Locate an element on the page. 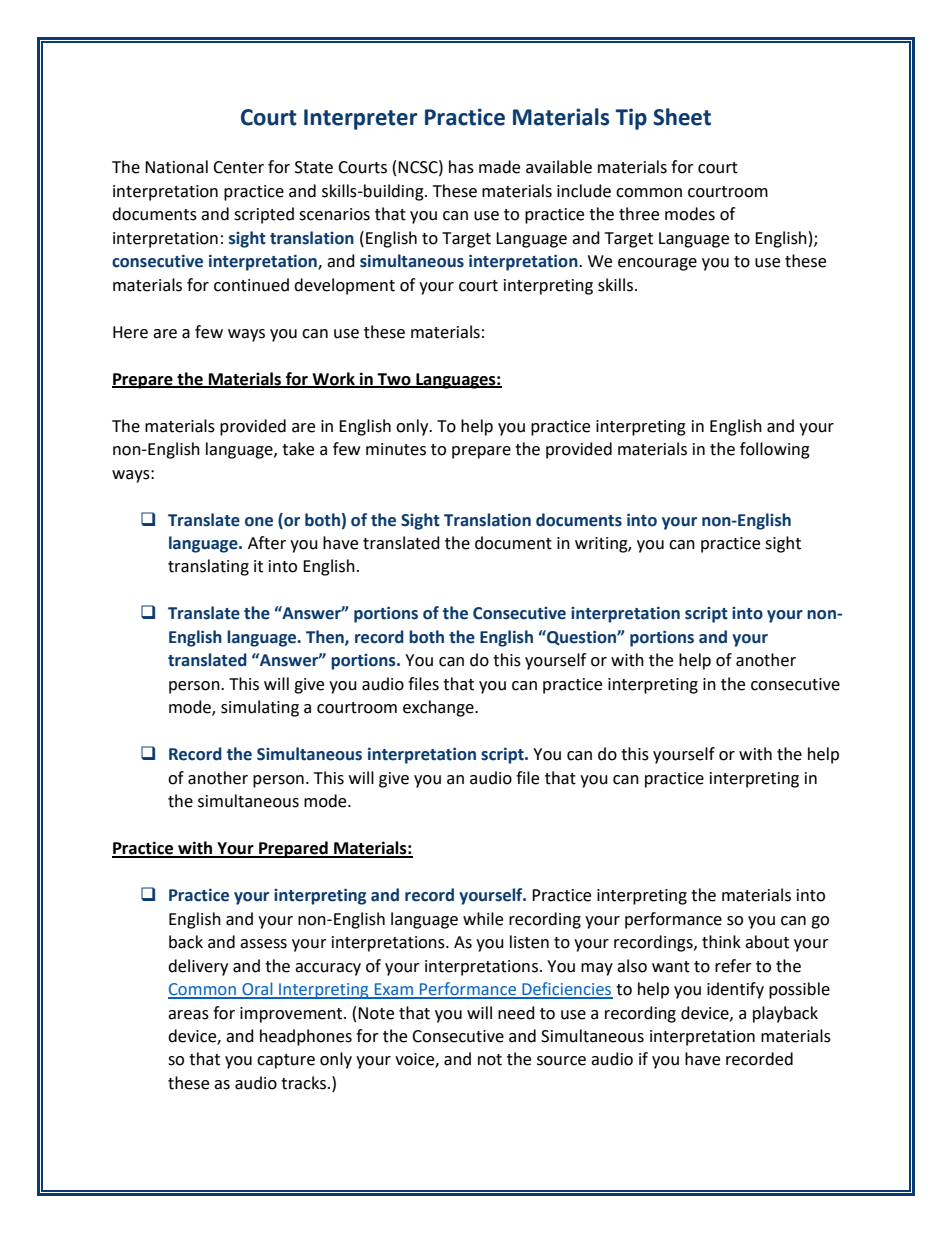 The image size is (952, 1233). areas is located at coordinates (188, 1015).
